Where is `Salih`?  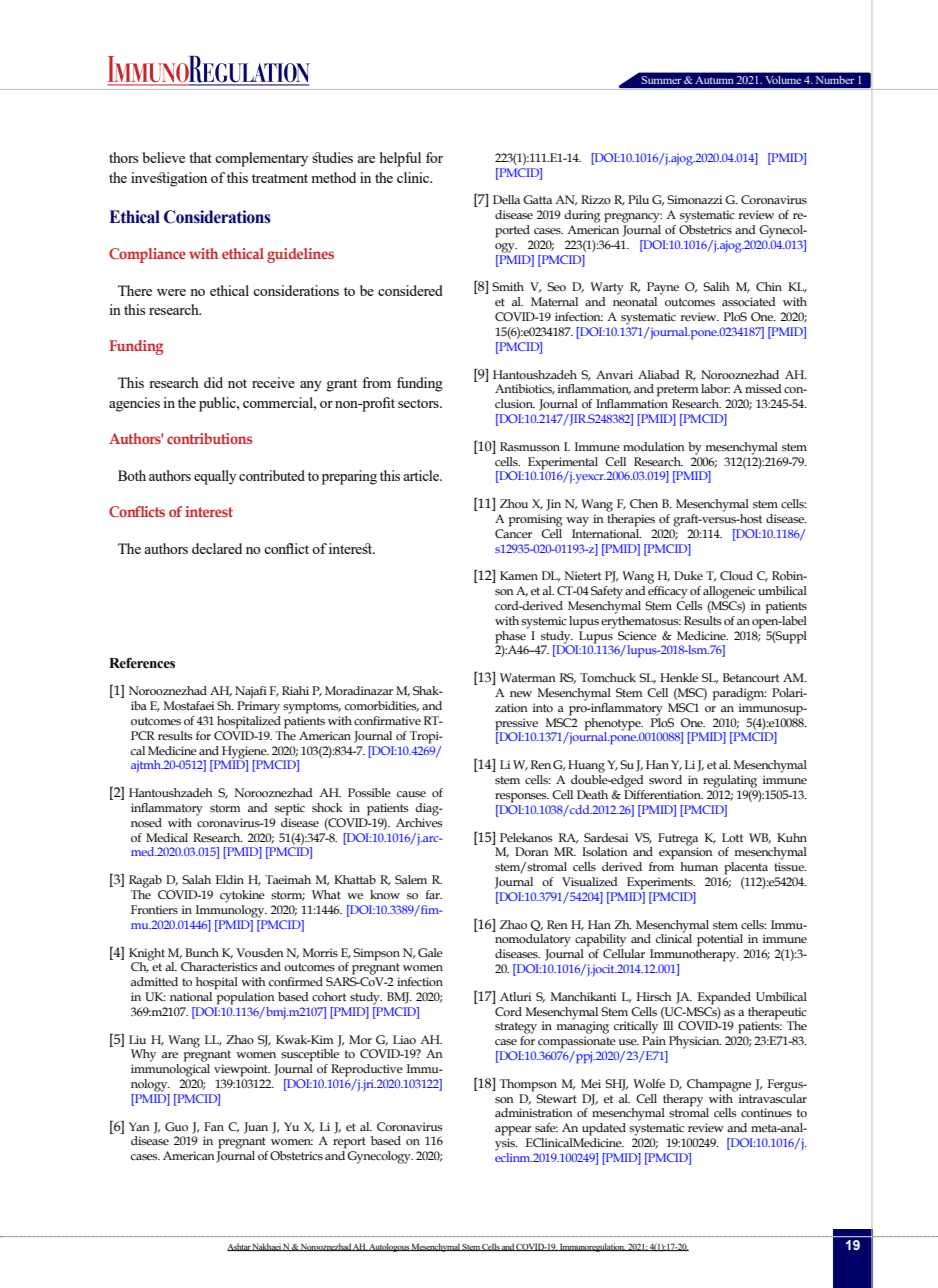 Salih is located at coordinates (716, 286).
